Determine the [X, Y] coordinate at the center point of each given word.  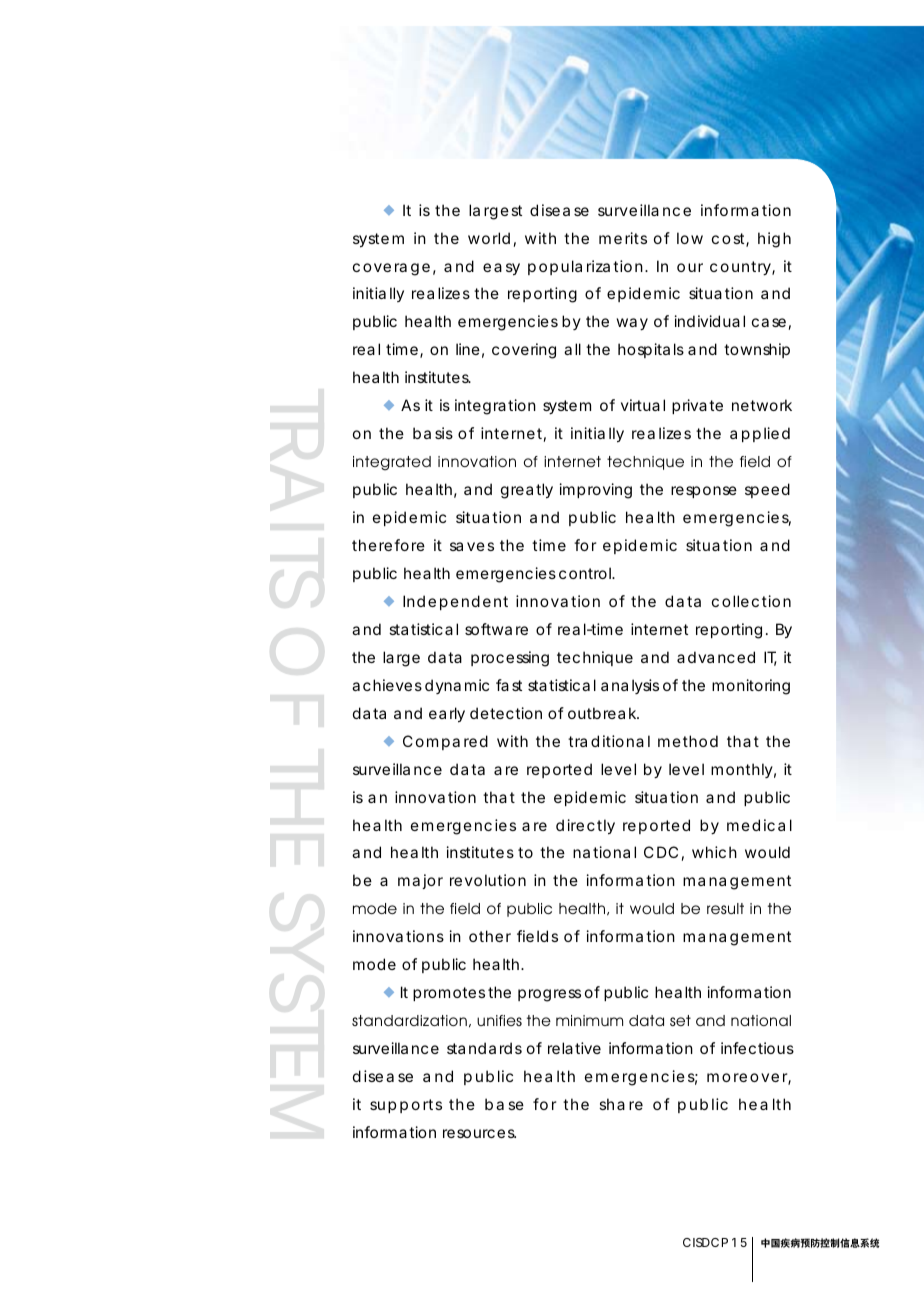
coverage [391, 269]
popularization [585, 267]
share [621, 1104]
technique [595, 658]
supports [406, 1106]
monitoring [751, 687]
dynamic [457, 686]
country [741, 268]
